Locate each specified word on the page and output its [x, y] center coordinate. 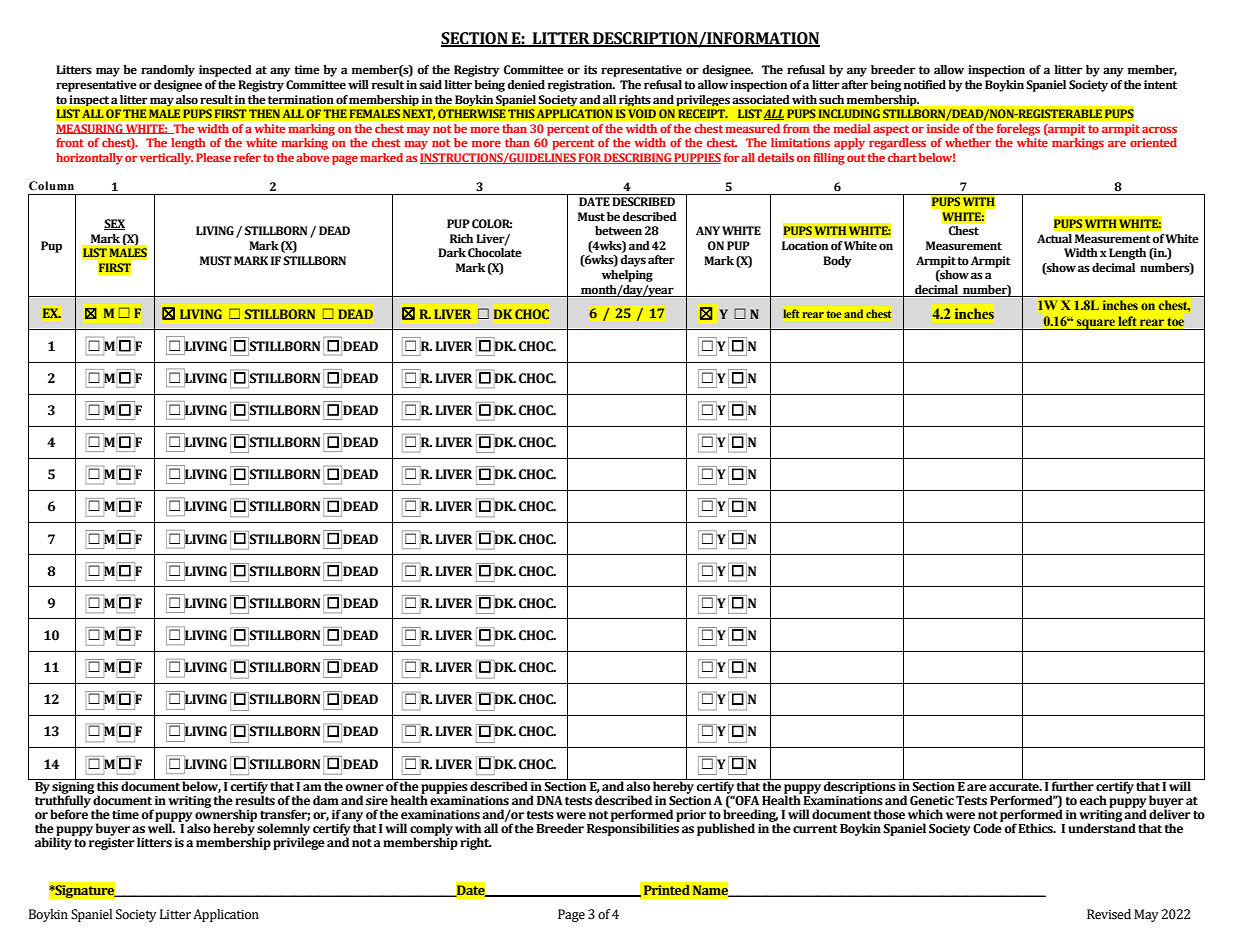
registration [581, 86]
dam [326, 800]
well [161, 828]
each [1093, 800]
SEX [114, 224]
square [1096, 324]
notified [925, 85]
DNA [550, 800]
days [633, 261]
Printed [666, 890]
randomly [168, 71]
